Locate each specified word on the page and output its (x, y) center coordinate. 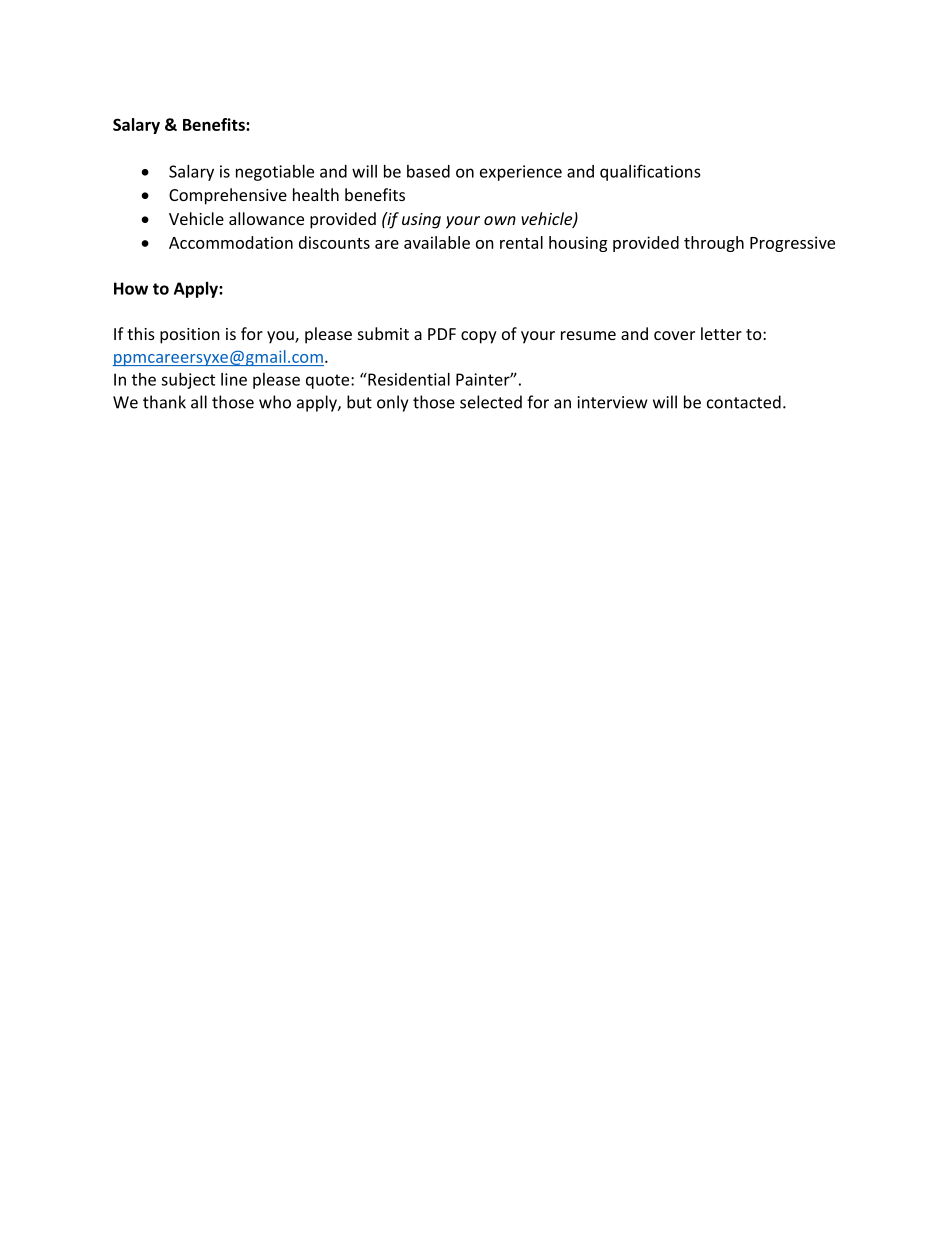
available (437, 242)
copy (479, 337)
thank (164, 402)
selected (491, 402)
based (428, 171)
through (714, 244)
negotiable (275, 173)
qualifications (650, 172)
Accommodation (231, 242)
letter (721, 333)
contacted (744, 402)
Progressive (792, 244)
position (190, 336)
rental (521, 242)
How (131, 288)
